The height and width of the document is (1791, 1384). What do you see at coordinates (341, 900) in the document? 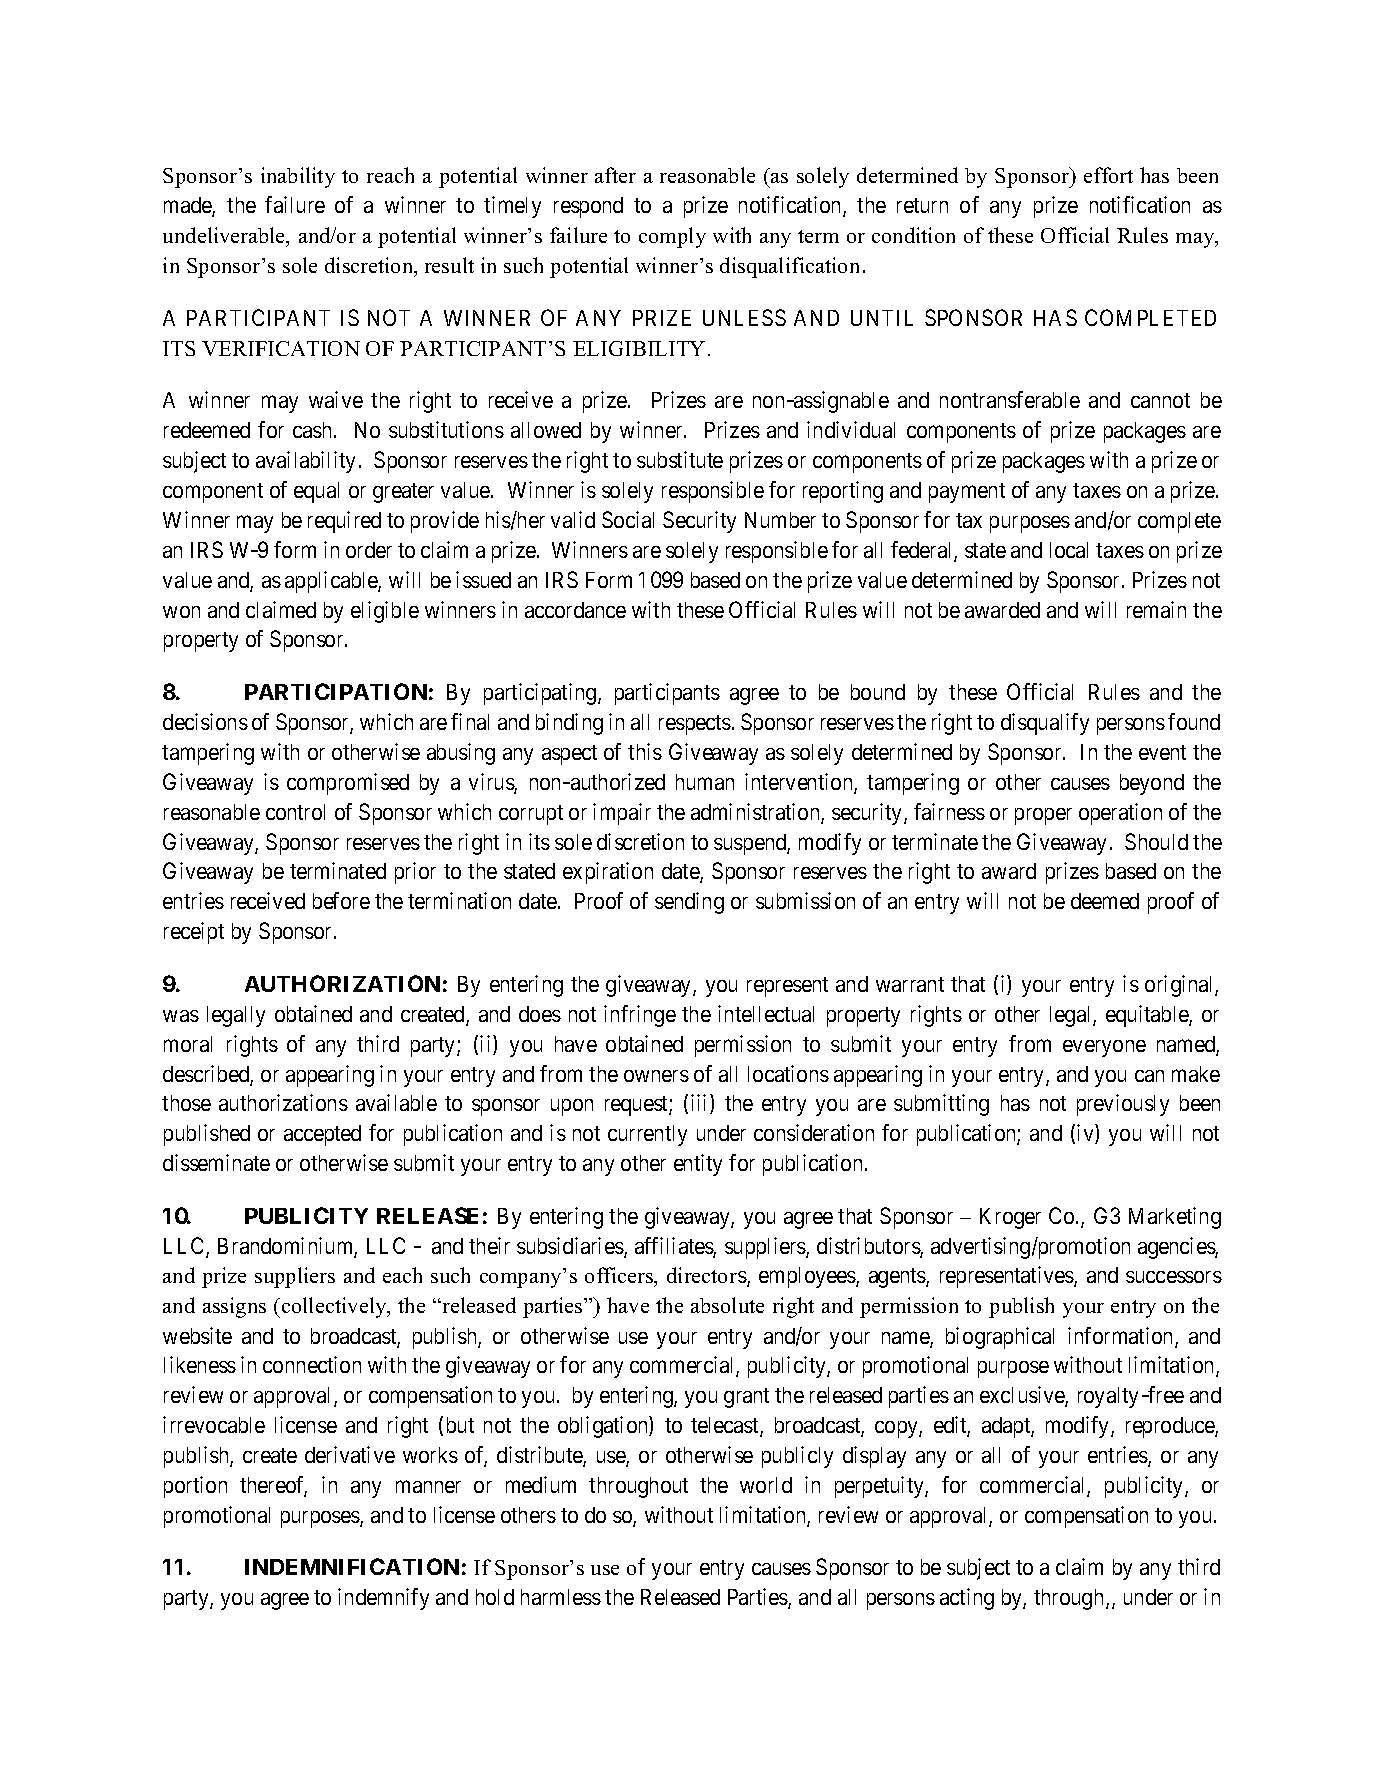
I see `before` at bounding box center [341, 900].
